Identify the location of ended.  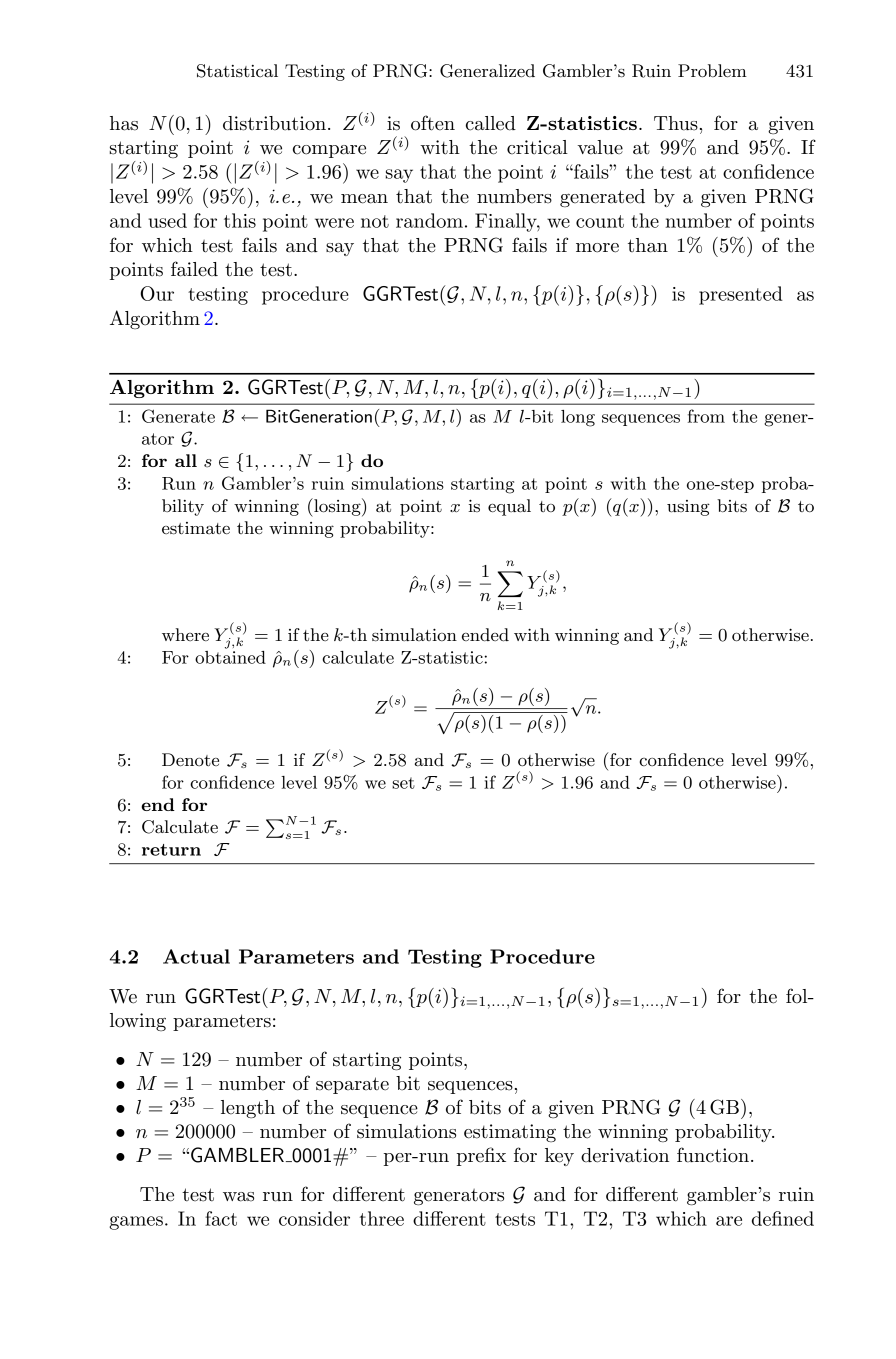
(485, 635).
